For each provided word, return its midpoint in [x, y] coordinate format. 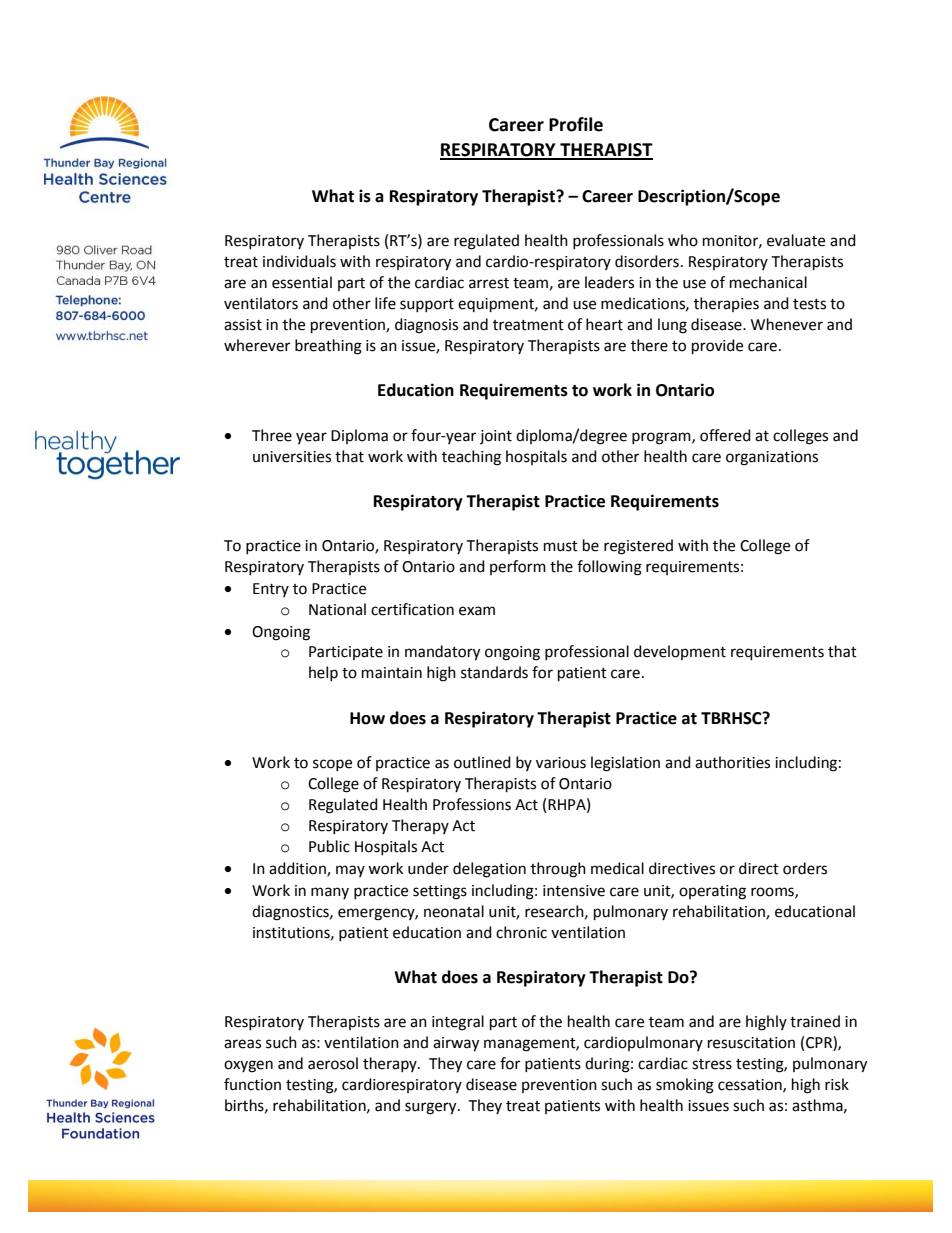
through [558, 870]
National [337, 609]
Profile [576, 124]
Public [329, 846]
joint [496, 437]
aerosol [333, 1063]
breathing [328, 347]
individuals [299, 261]
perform [518, 567]
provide [717, 347]
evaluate [796, 240]
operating [712, 892]
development [680, 652]
